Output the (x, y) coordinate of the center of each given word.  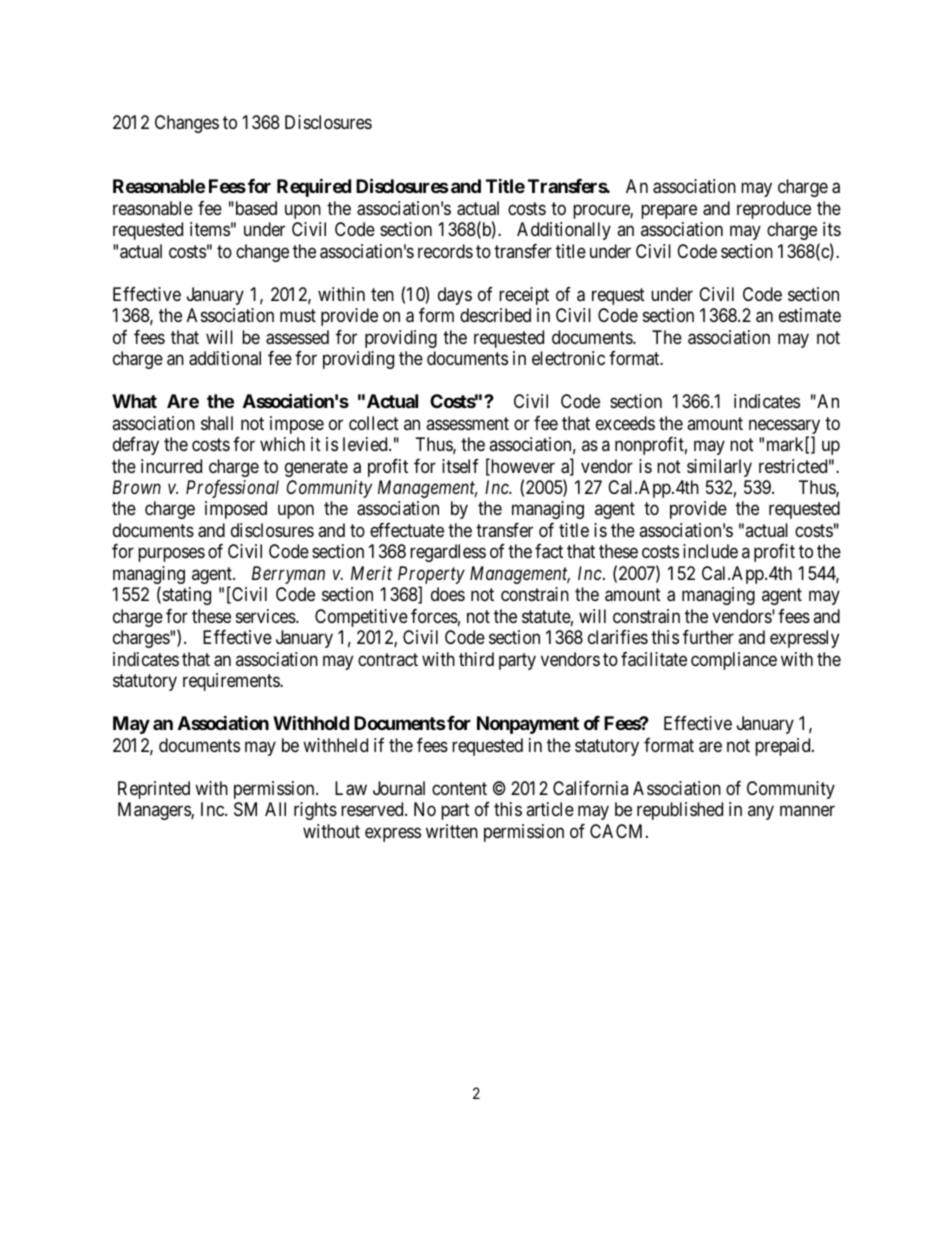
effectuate (407, 530)
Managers (155, 811)
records (445, 251)
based (255, 208)
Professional (232, 489)
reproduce (774, 210)
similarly (719, 468)
